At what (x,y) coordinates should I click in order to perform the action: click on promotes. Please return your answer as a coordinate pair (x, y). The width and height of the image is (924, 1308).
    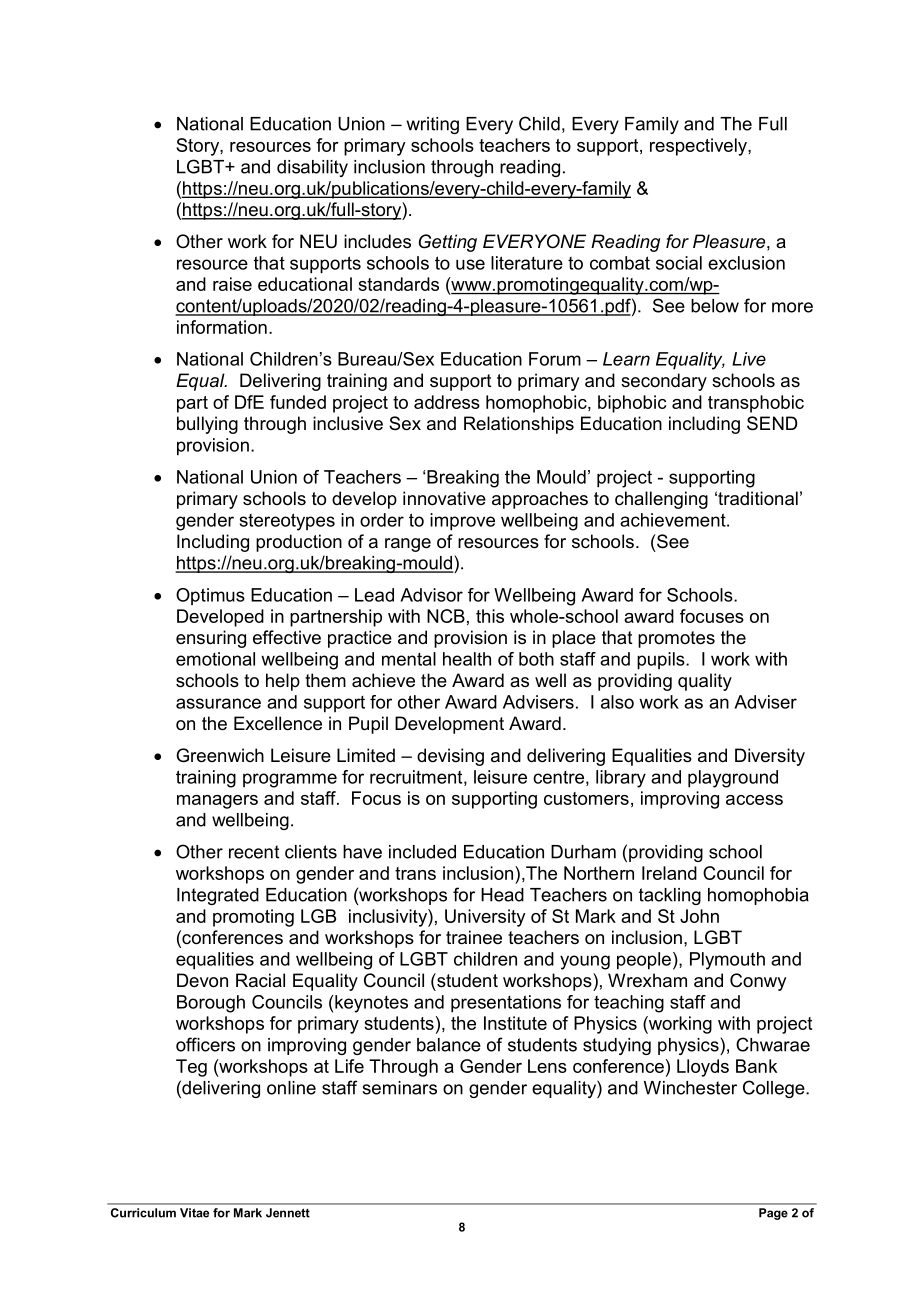
    Looking at the image, I should click on (676, 639).
